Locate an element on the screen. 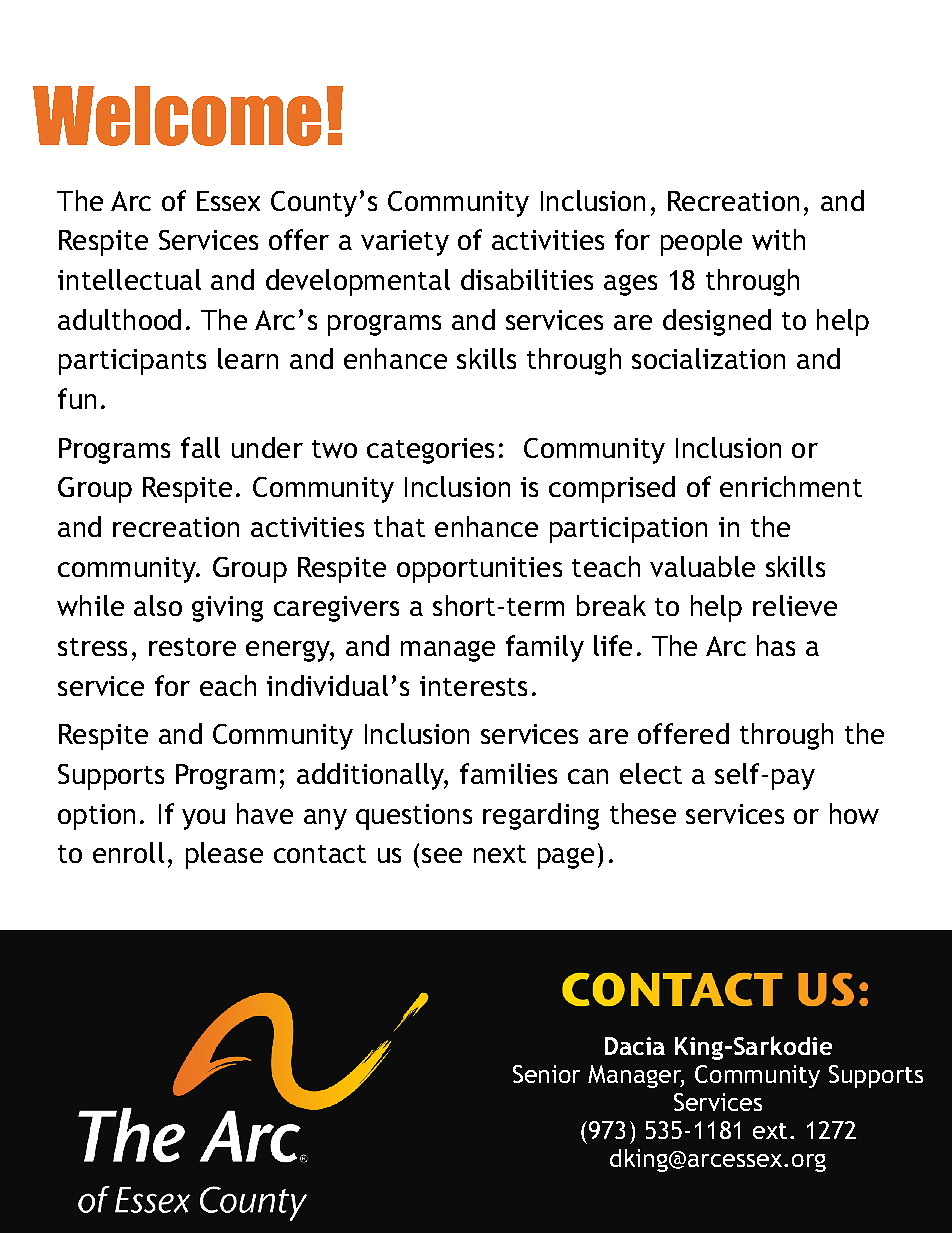 This screenshot has width=952, height=1233. with is located at coordinates (778, 239).
